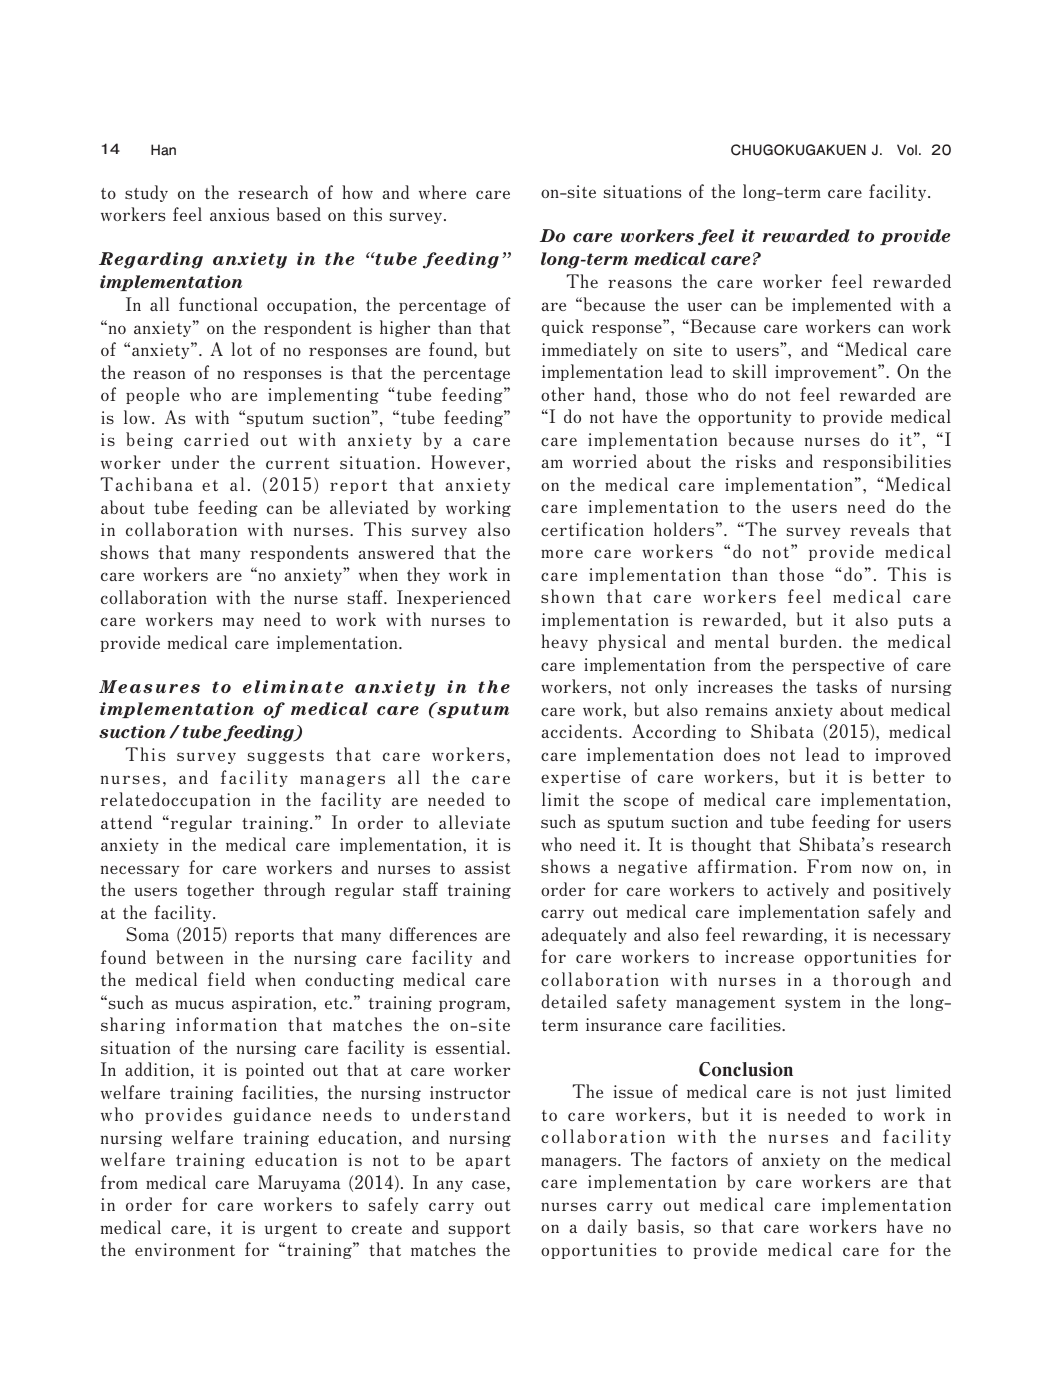  I want to click on actively, so click(798, 890).
